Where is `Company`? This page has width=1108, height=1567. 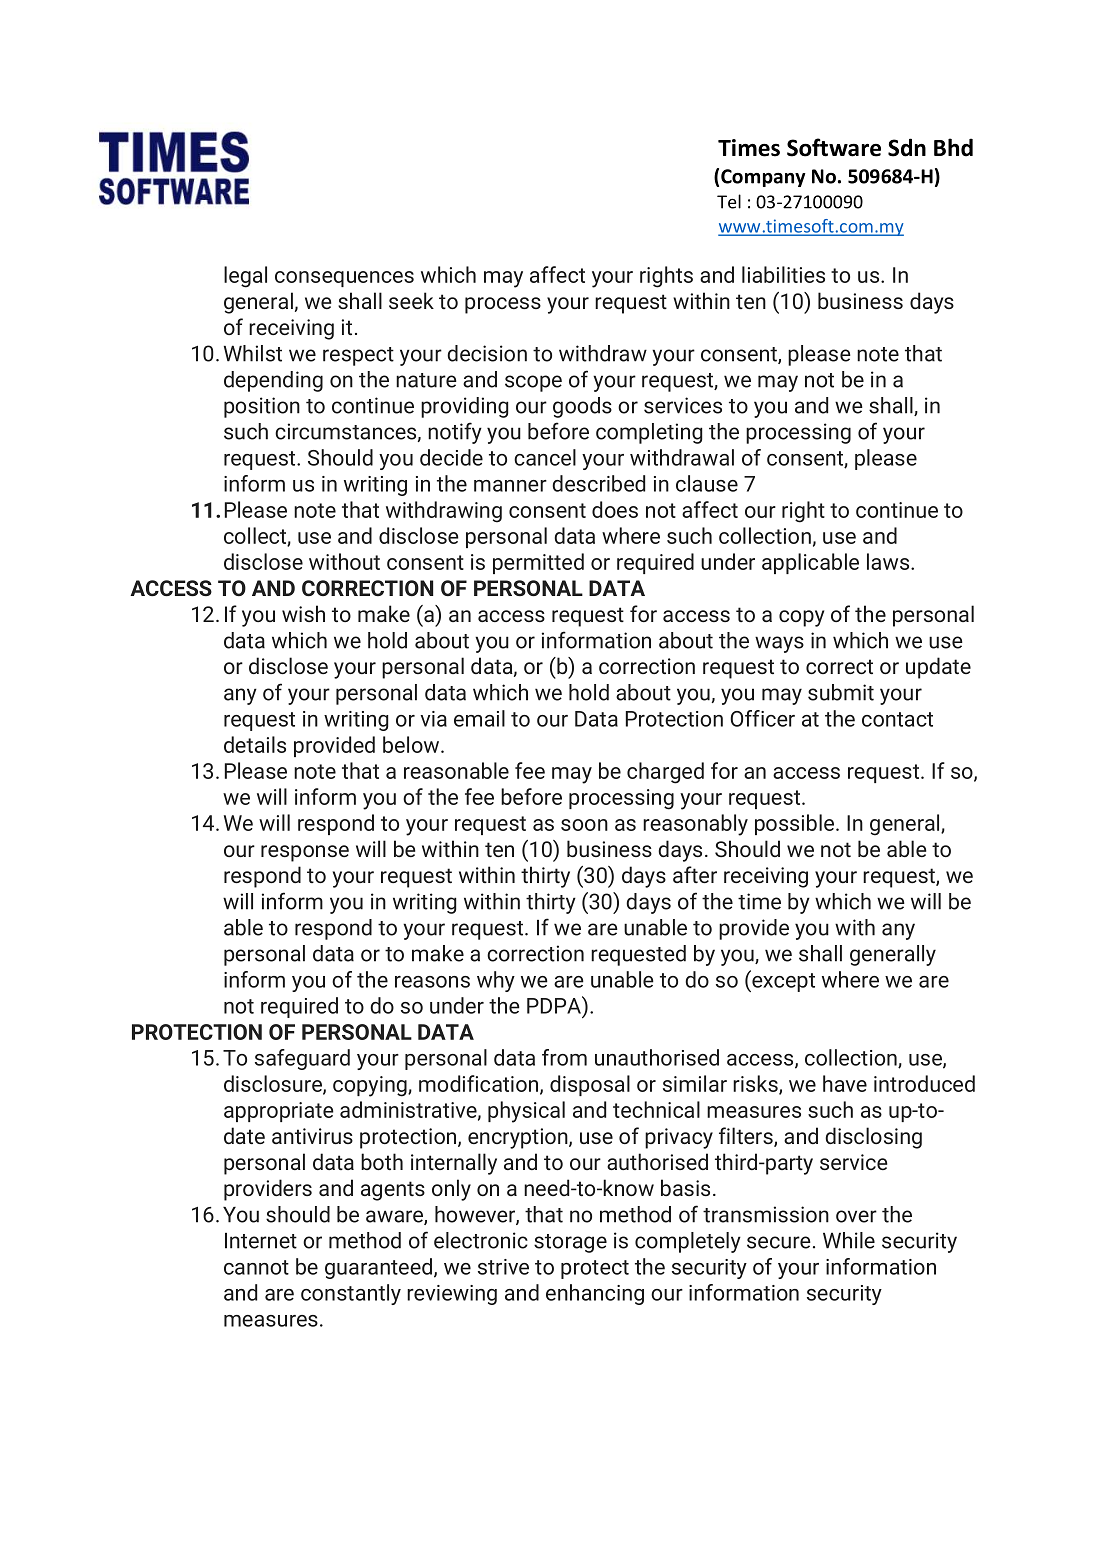 Company is located at coordinates (763, 178).
